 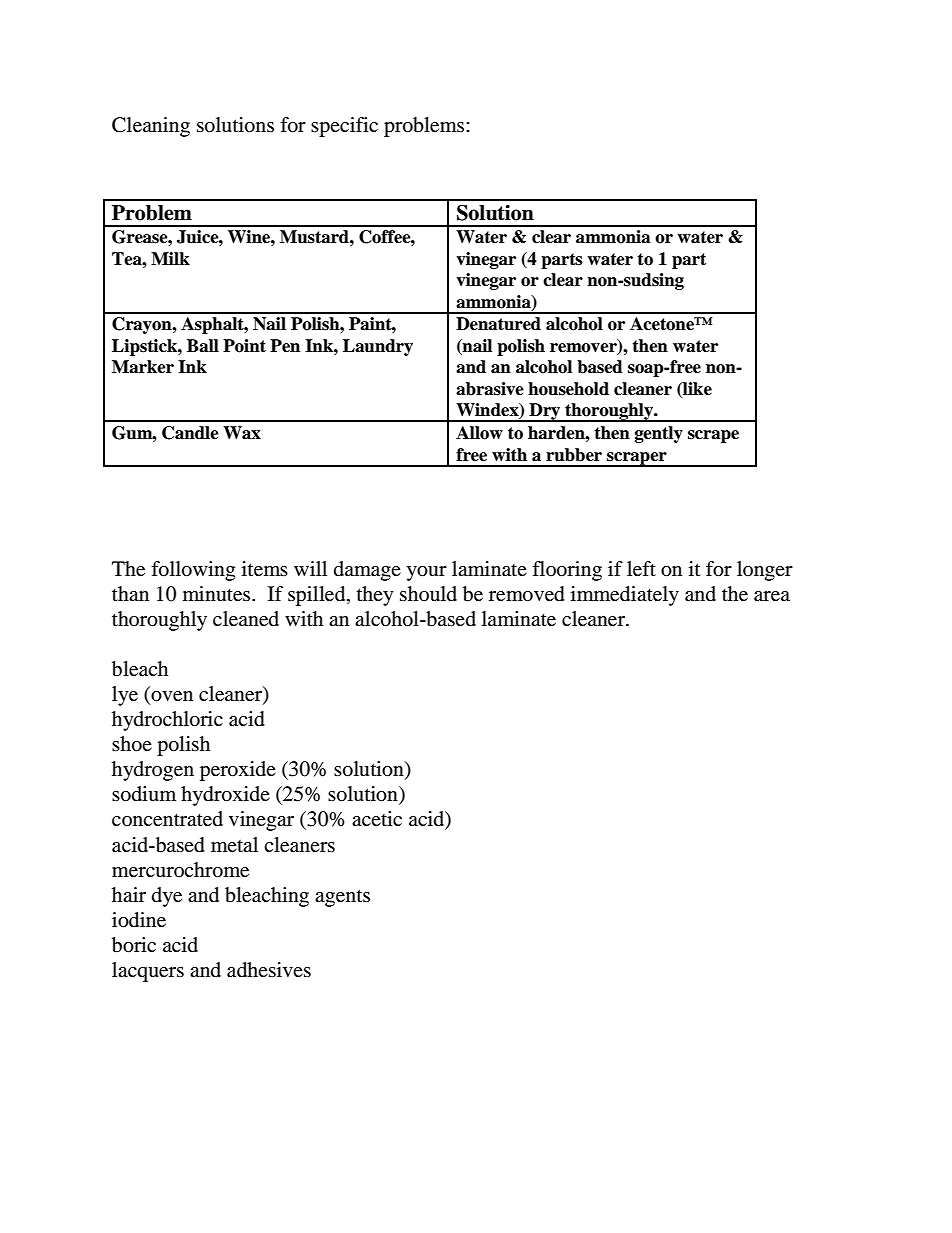 I want to click on specific, so click(x=344, y=127).
